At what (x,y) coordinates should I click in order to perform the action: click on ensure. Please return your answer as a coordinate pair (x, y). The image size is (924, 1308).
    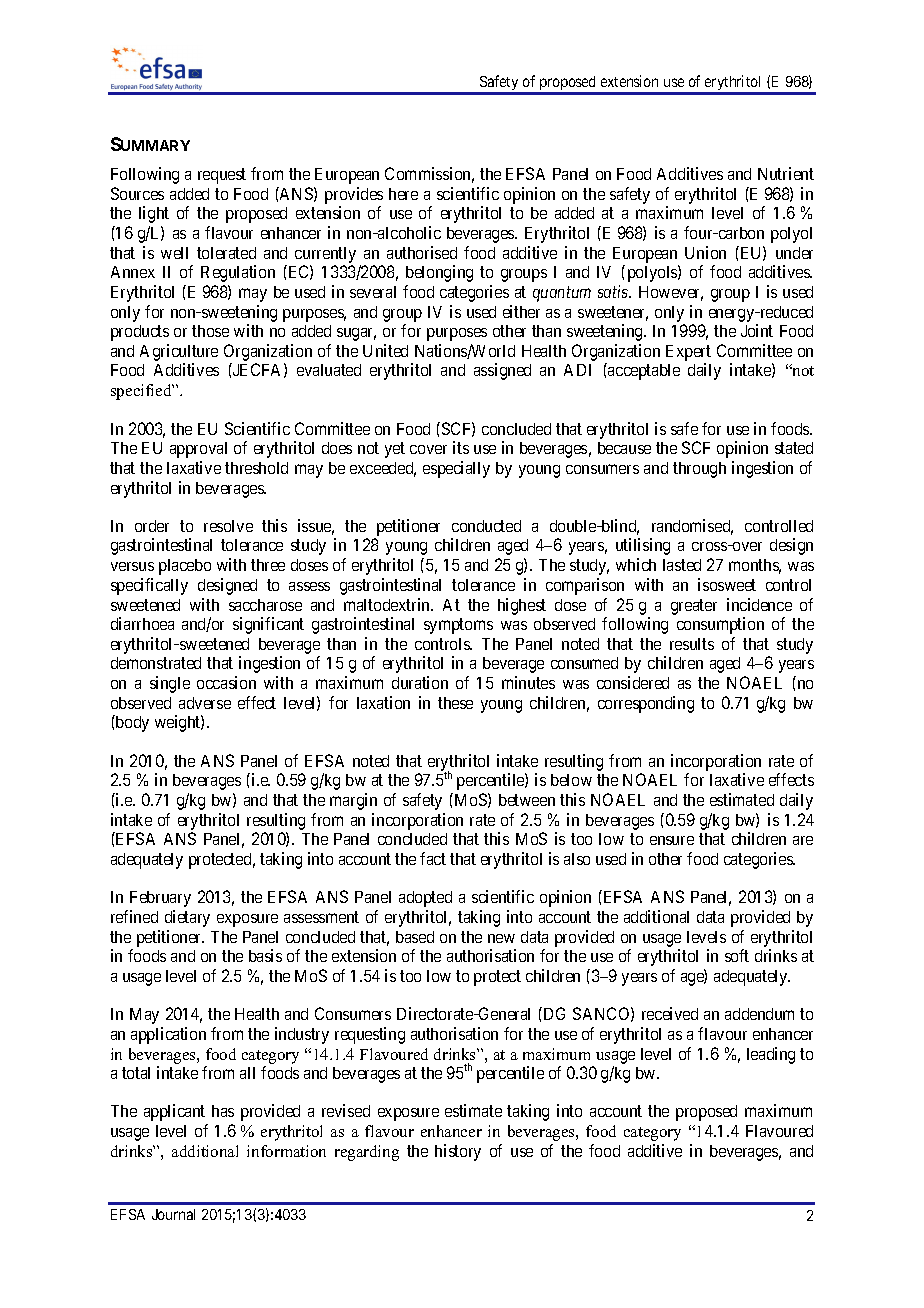
    Looking at the image, I should click on (672, 840).
